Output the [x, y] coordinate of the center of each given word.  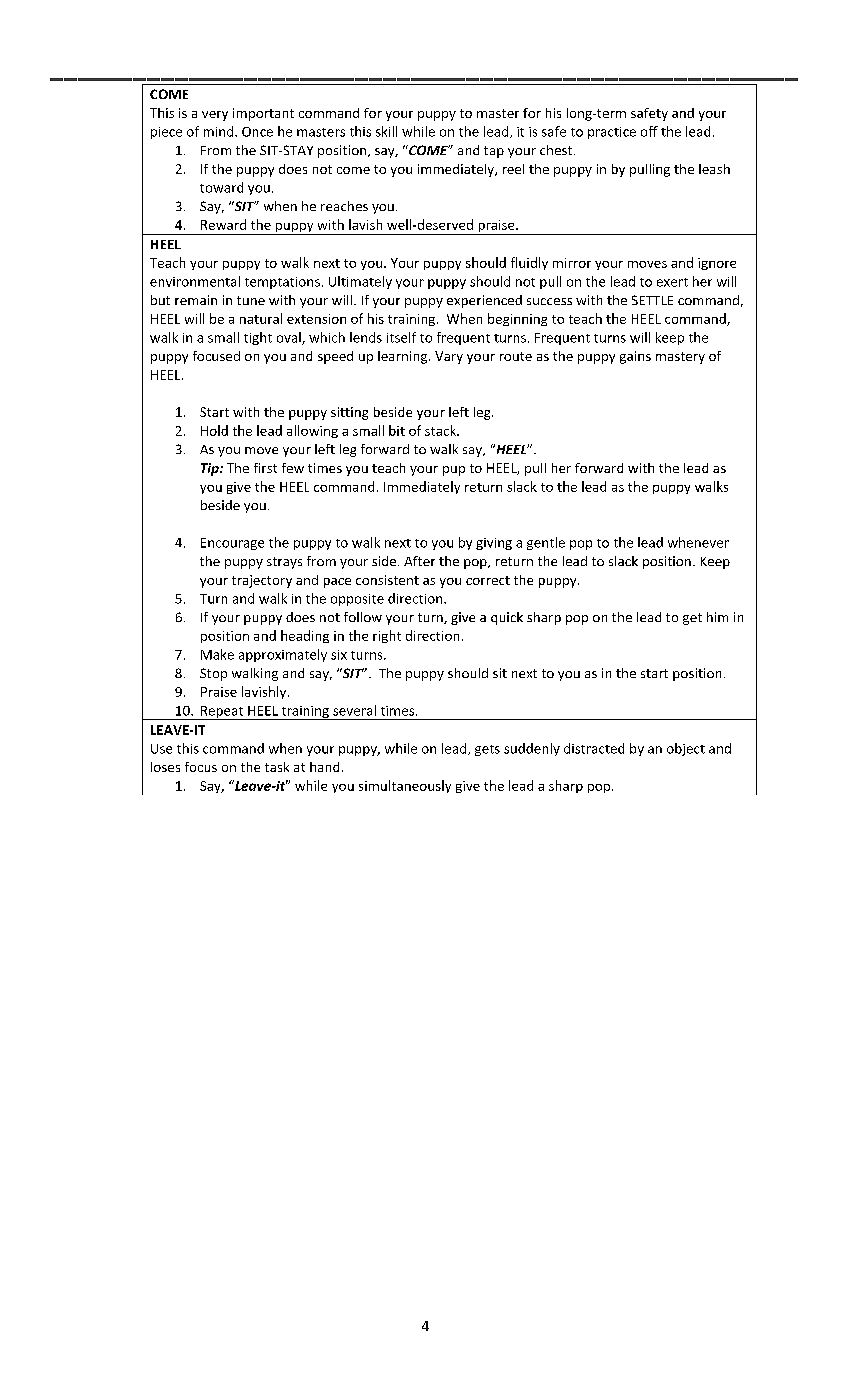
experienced [484, 301]
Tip [211, 469]
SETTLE [652, 300]
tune [251, 300]
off [649, 131]
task [277, 767]
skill [386, 131]
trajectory [262, 581]
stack [442, 430]
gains [635, 357]
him [717, 617]
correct [488, 580]
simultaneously [405, 786]
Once [257, 132]
